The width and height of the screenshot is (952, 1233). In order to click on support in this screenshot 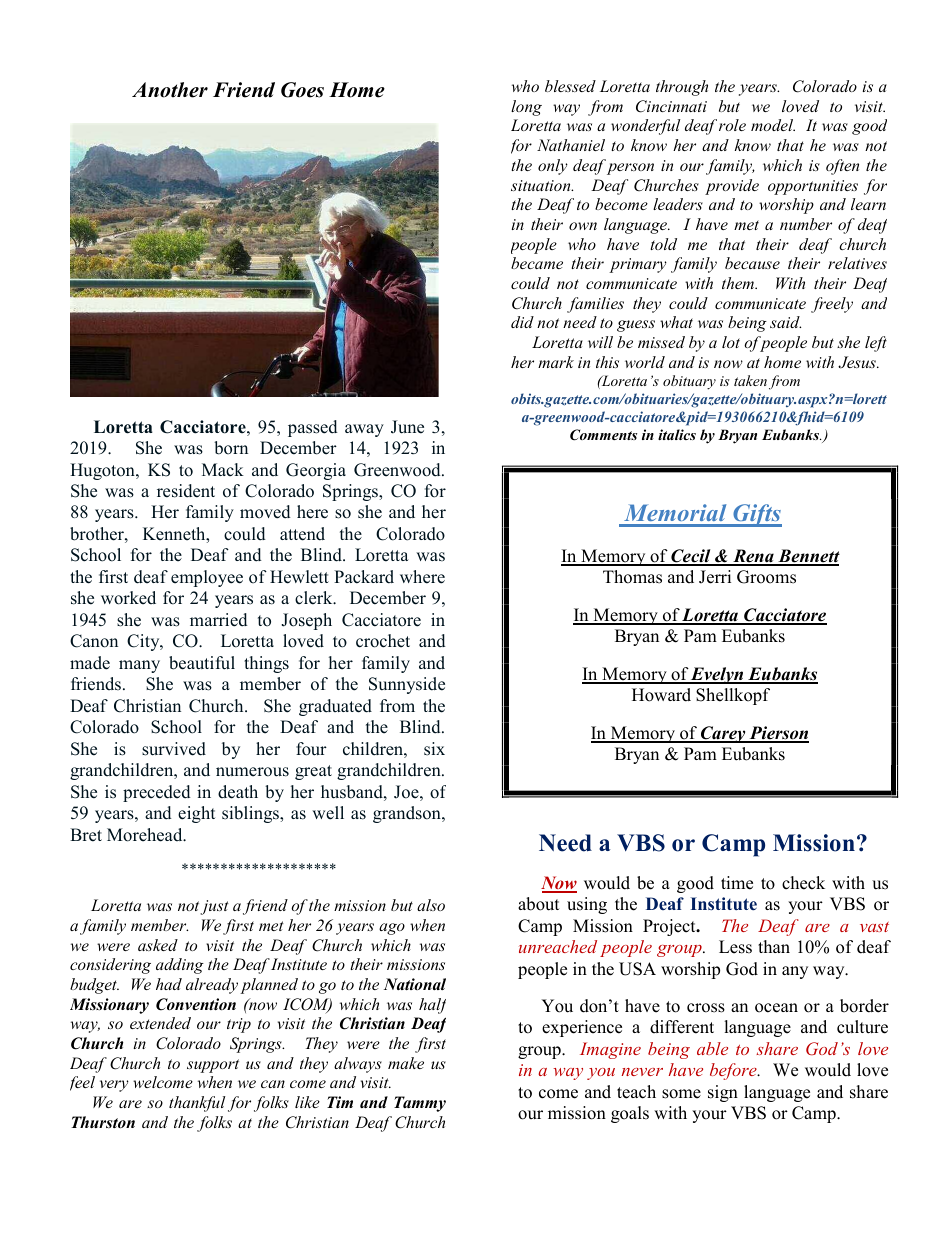, I will do `click(213, 1066)`.
